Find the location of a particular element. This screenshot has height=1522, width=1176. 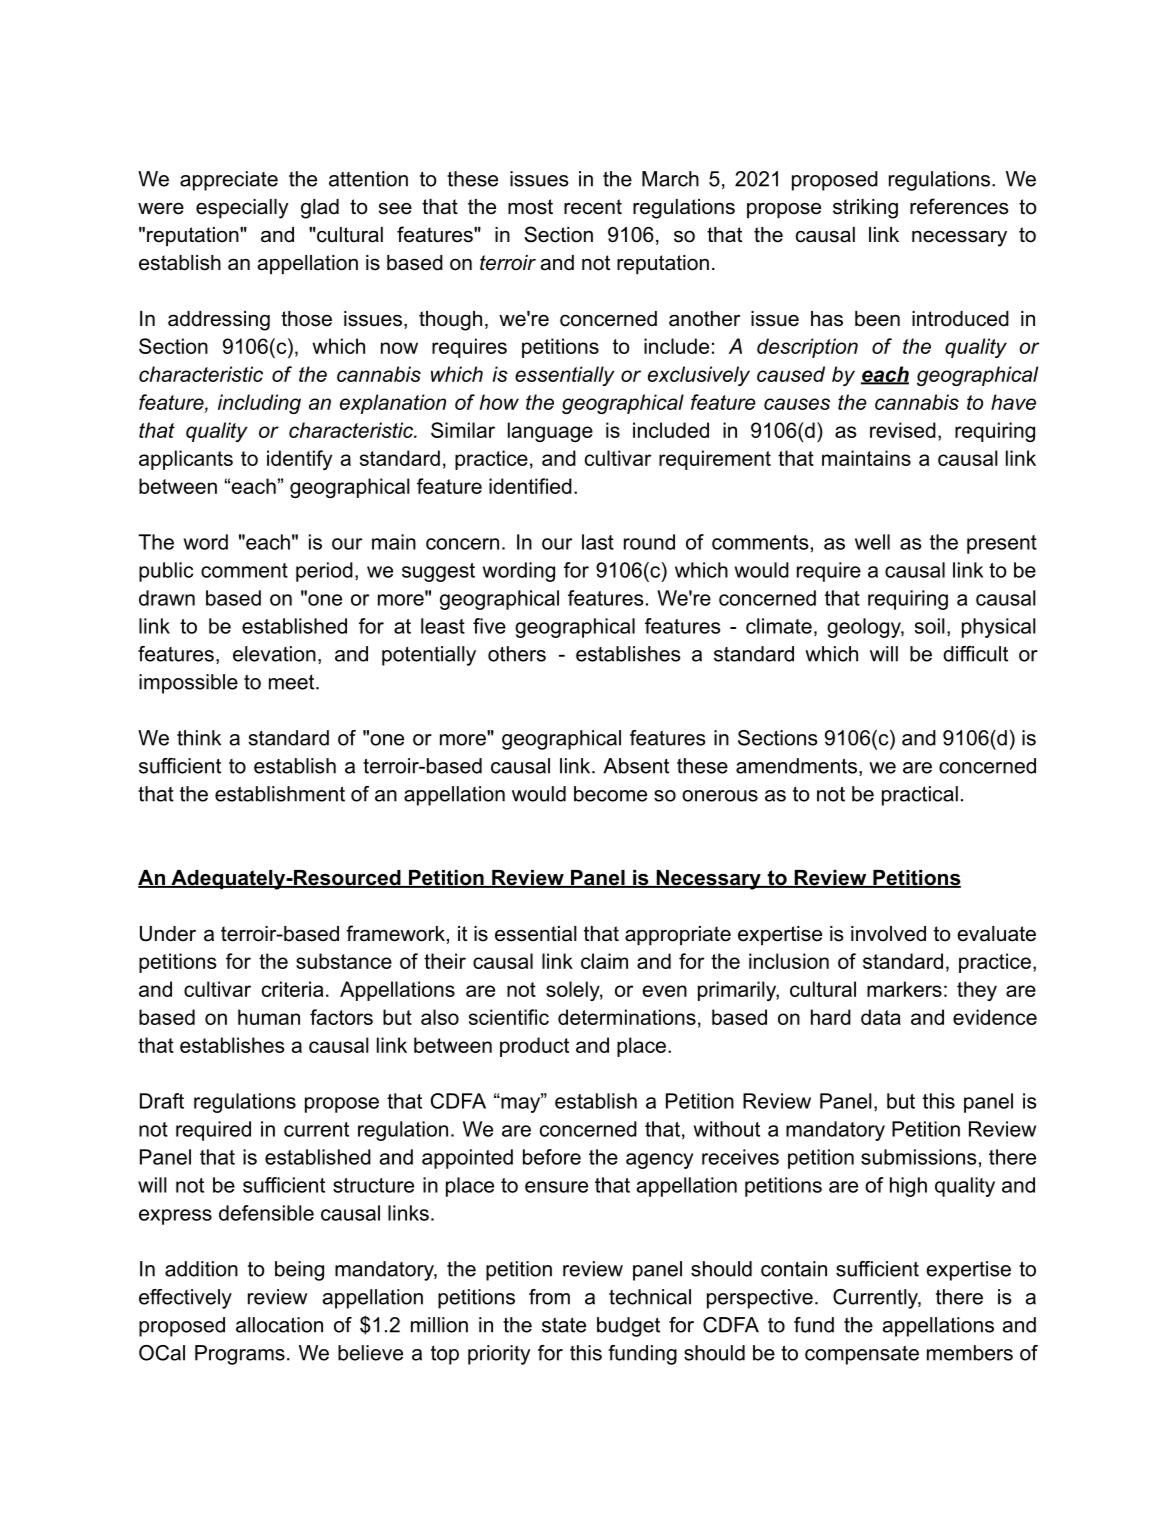

allocation is located at coordinates (279, 1325).
